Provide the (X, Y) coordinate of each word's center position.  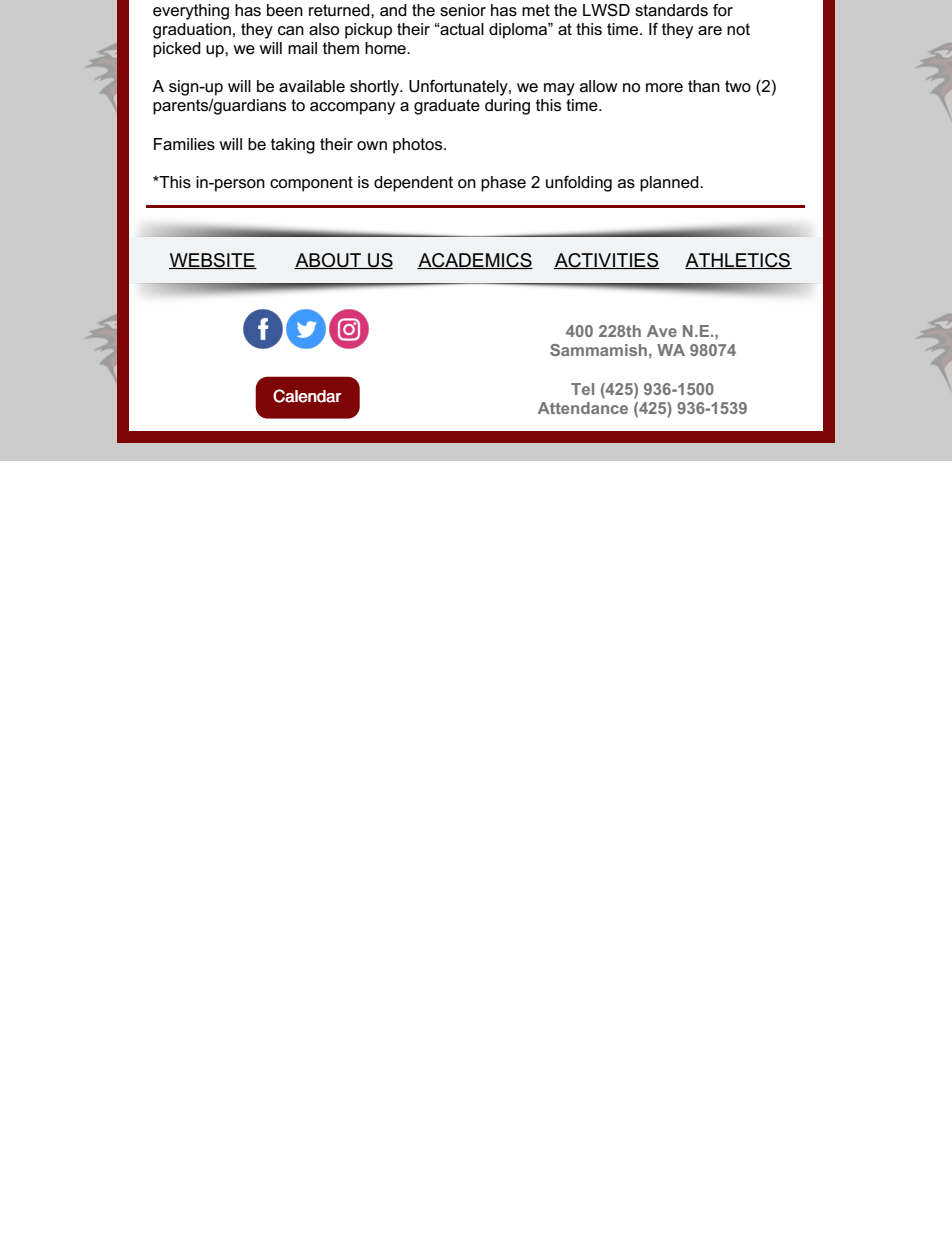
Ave (662, 331)
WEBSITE (213, 261)
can (291, 31)
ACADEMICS (475, 261)
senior (463, 10)
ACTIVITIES (606, 261)
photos (419, 146)
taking (293, 146)
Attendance (583, 408)
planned (670, 184)
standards (671, 10)
